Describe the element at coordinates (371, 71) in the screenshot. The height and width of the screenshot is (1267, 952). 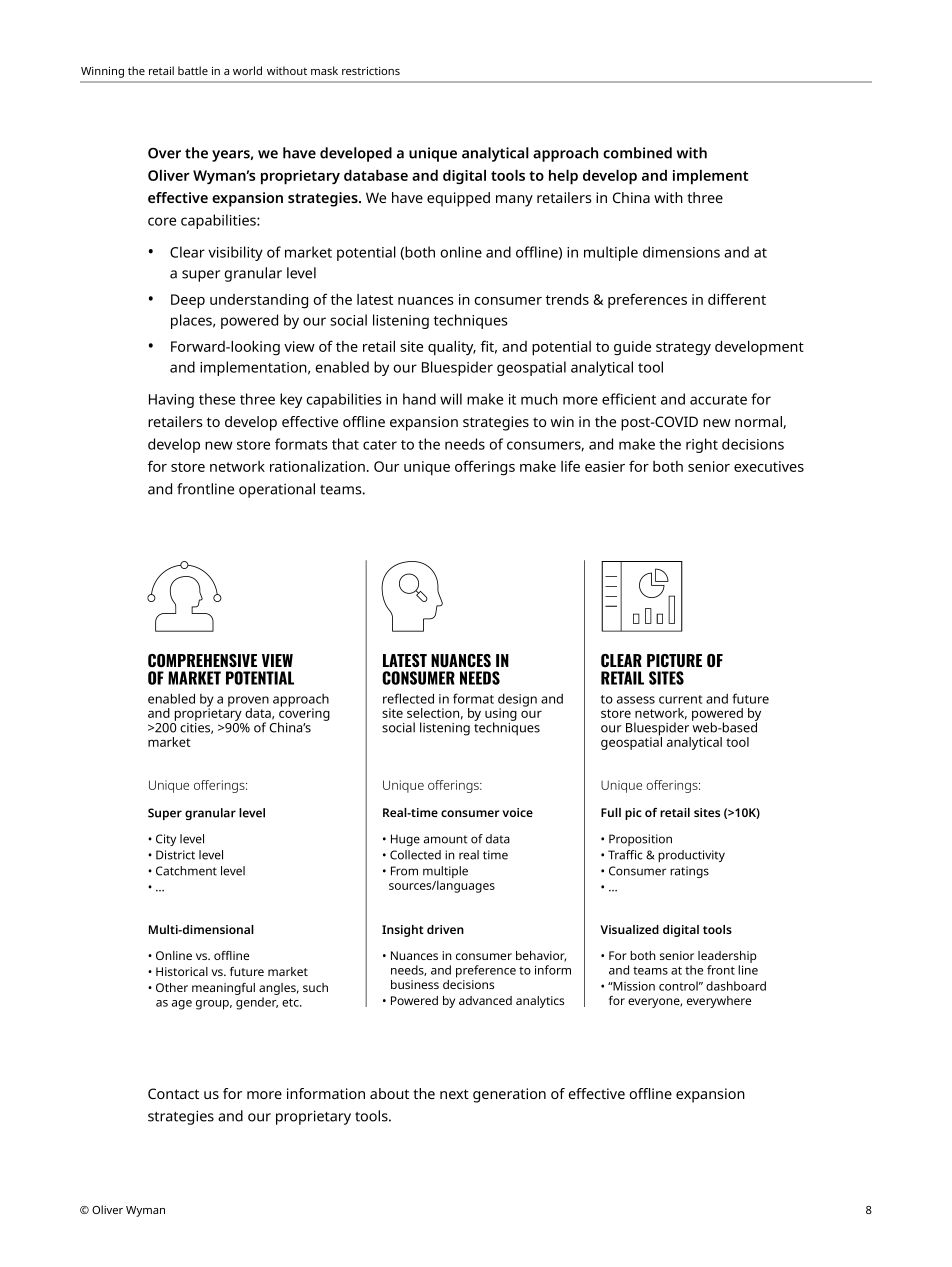
I see `restrictions` at that location.
